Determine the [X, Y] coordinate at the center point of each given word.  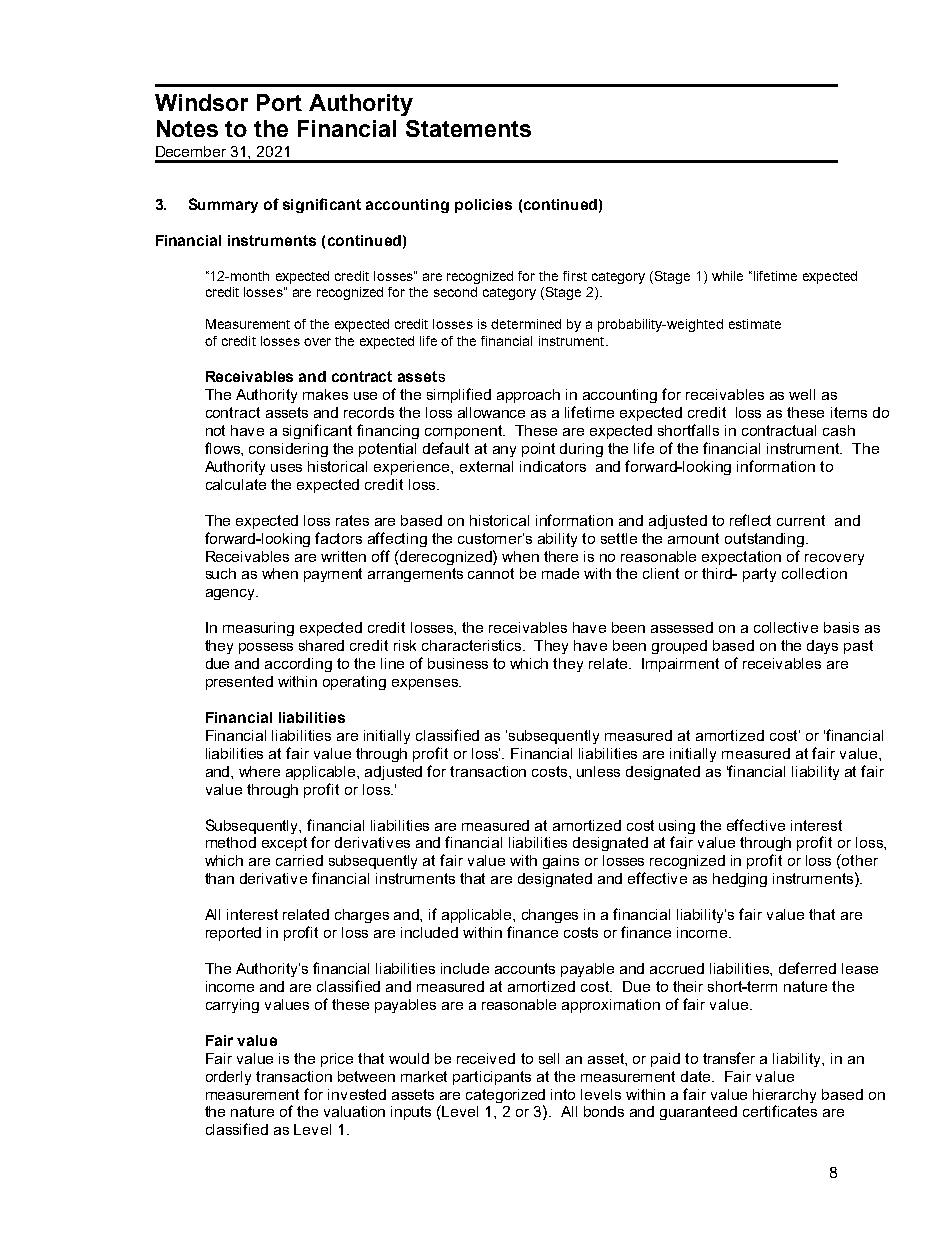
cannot [491, 573]
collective [786, 627]
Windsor [201, 102]
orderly [228, 1078]
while [727, 276]
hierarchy [784, 1096]
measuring [258, 629]
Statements [468, 128]
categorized [505, 1096]
